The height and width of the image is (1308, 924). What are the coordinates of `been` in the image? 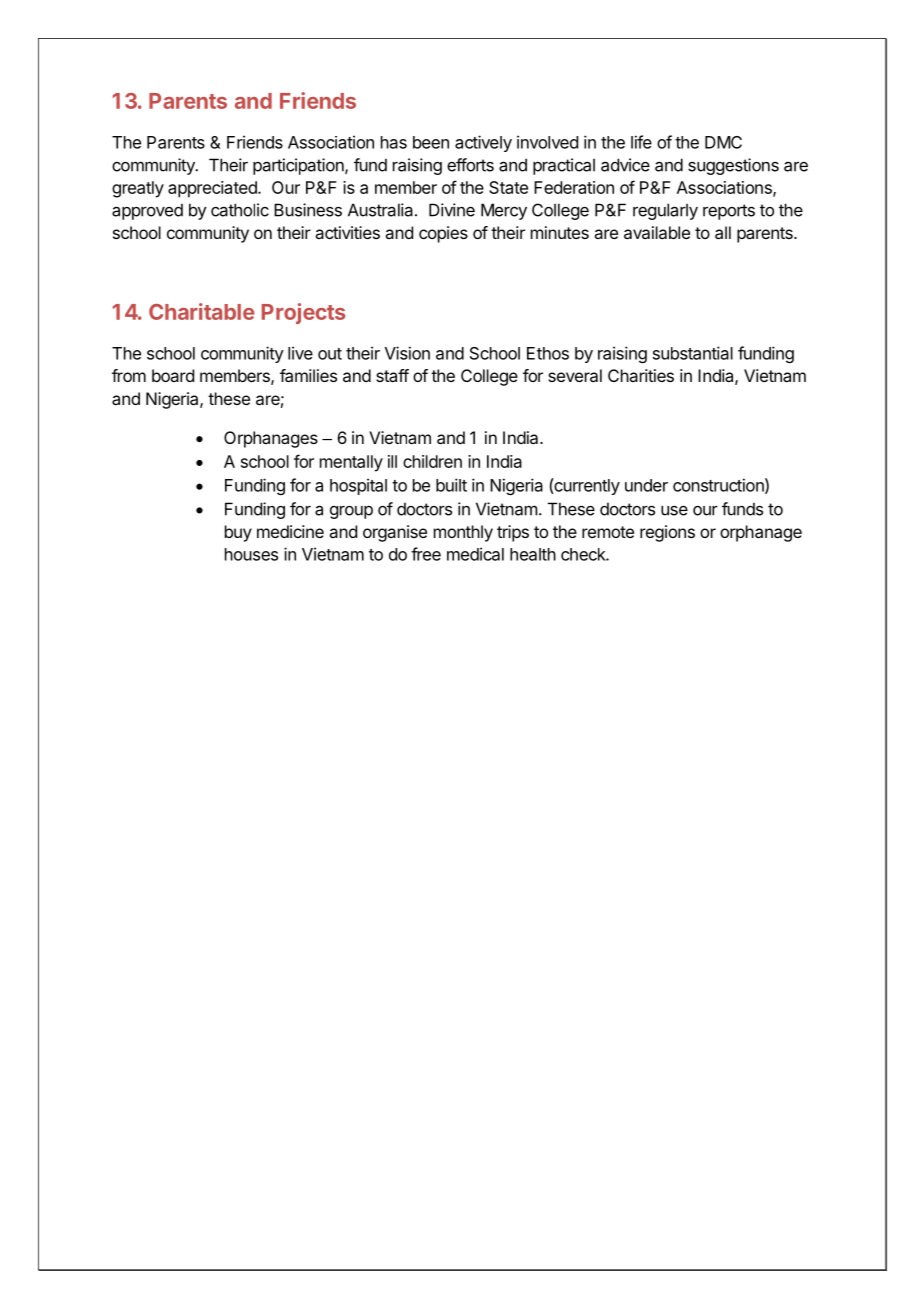 It's located at (431, 142).
